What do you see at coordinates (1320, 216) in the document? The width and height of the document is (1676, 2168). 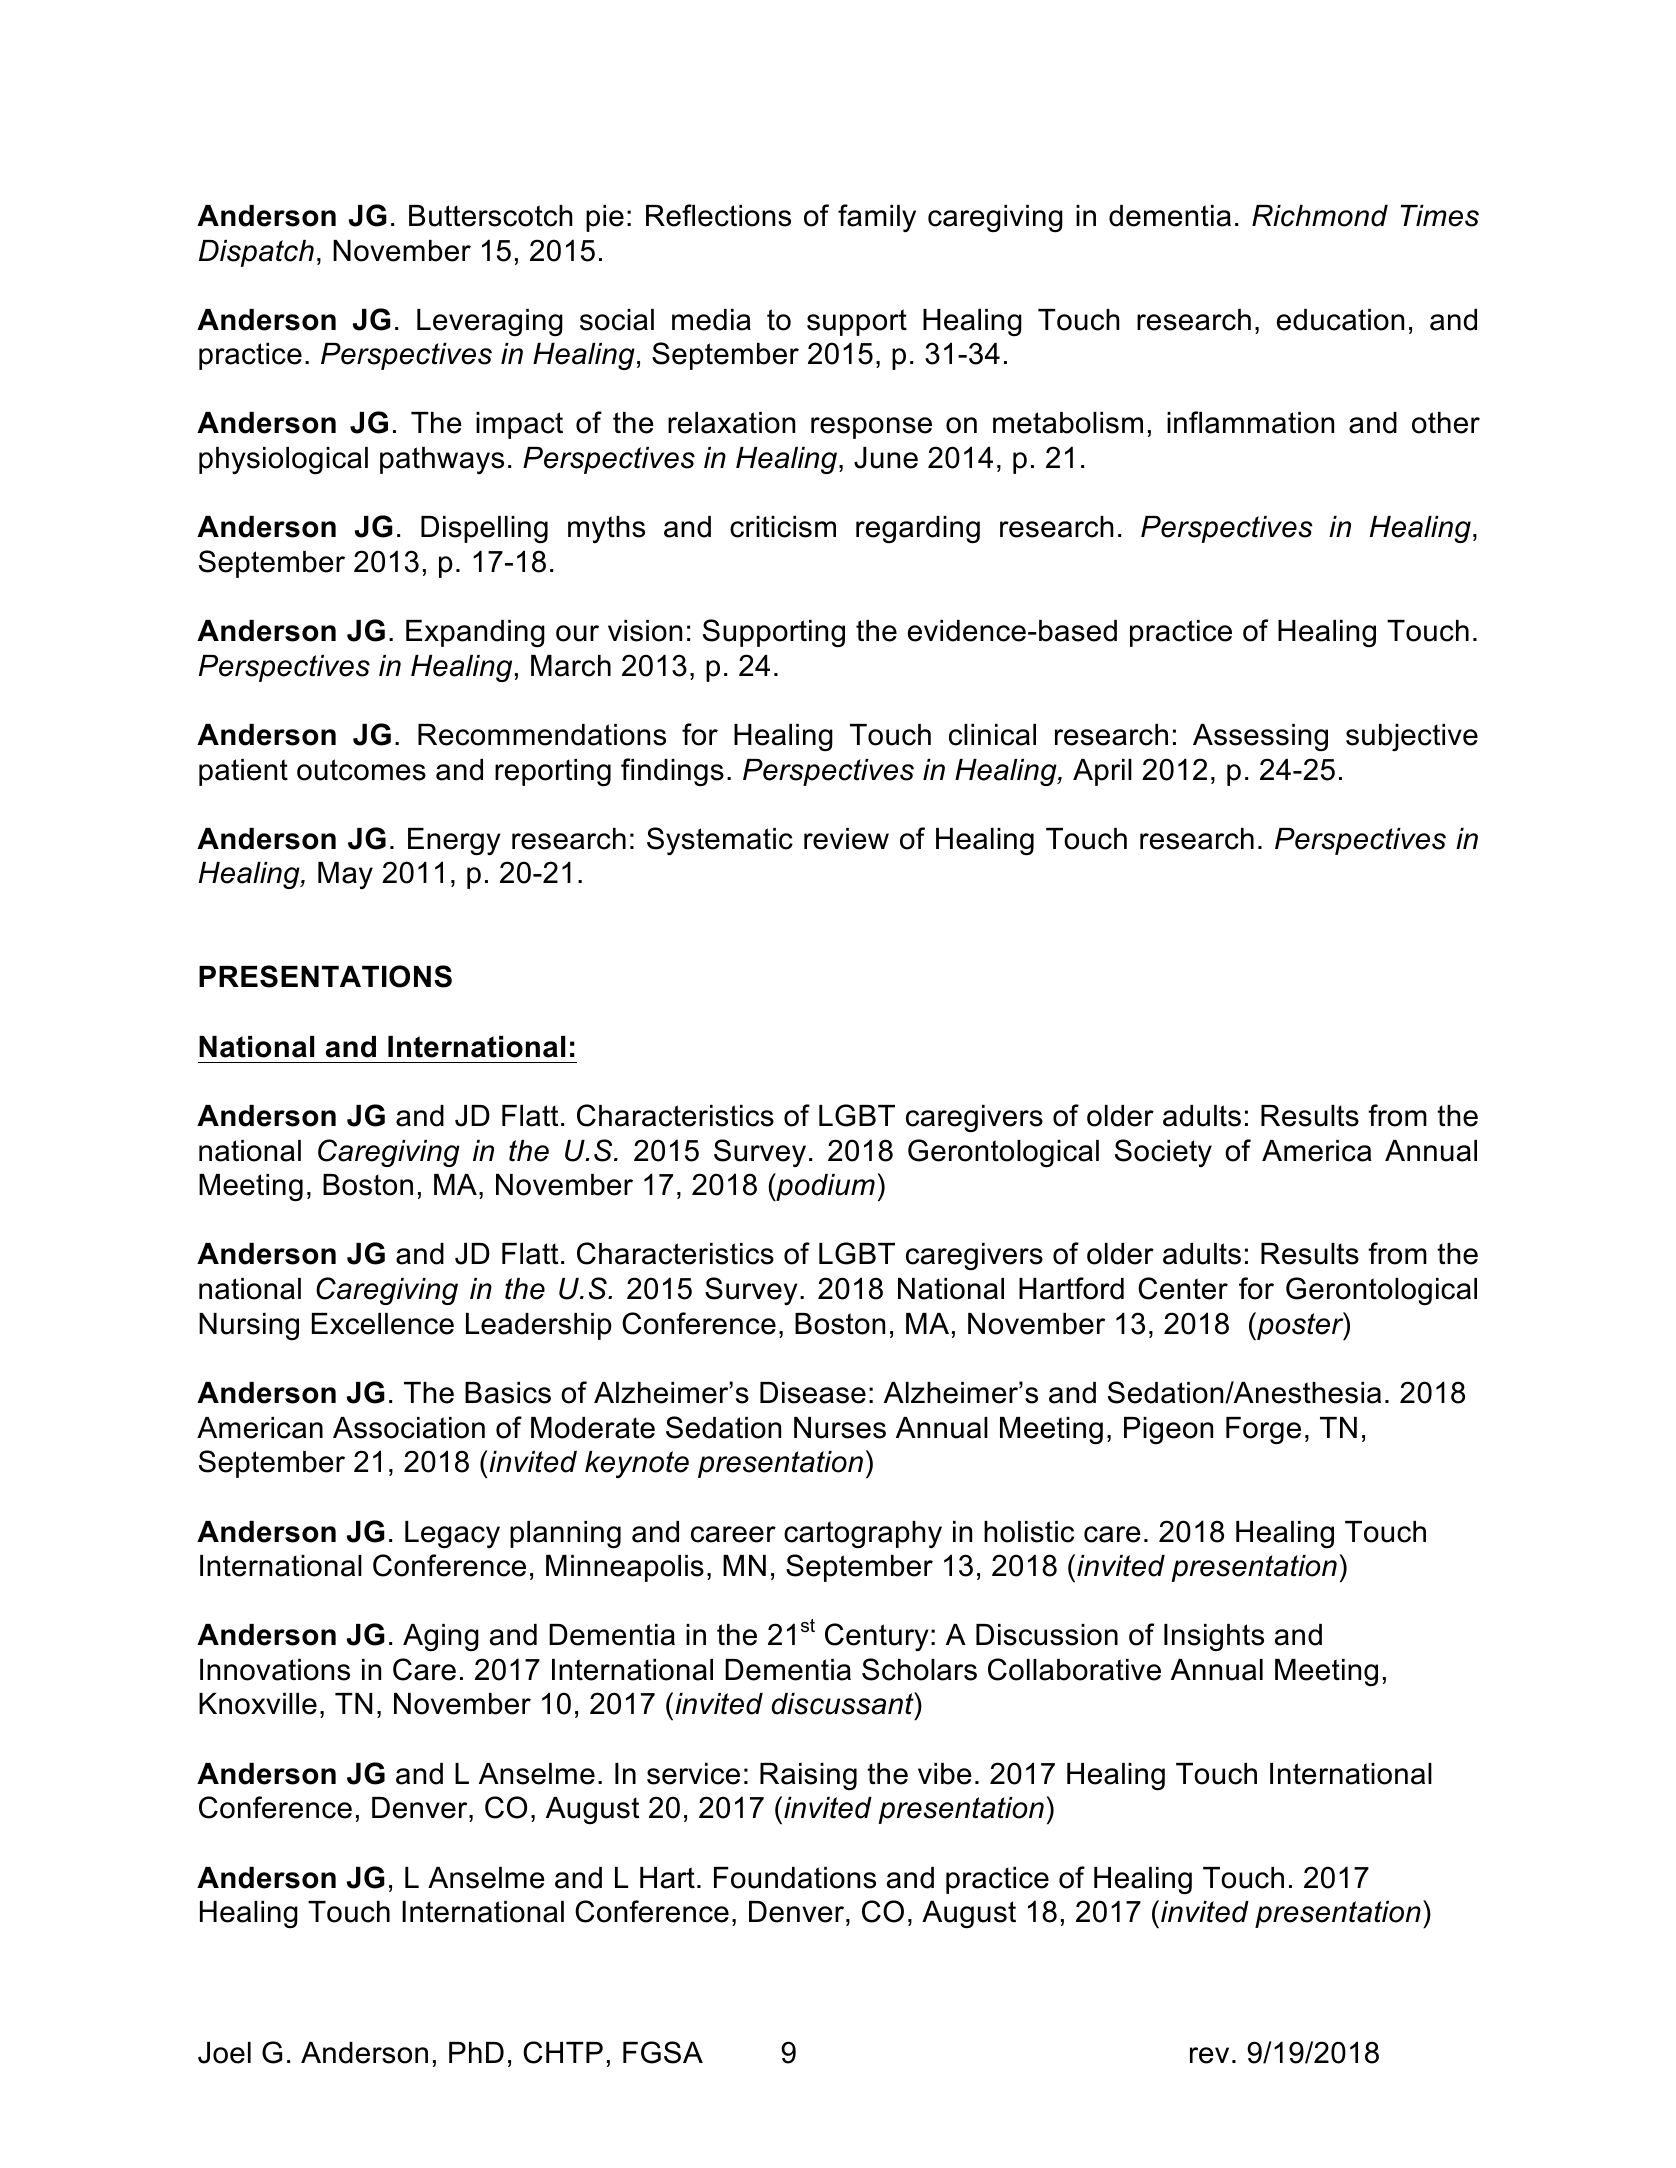 I see `Richmond` at bounding box center [1320, 216].
